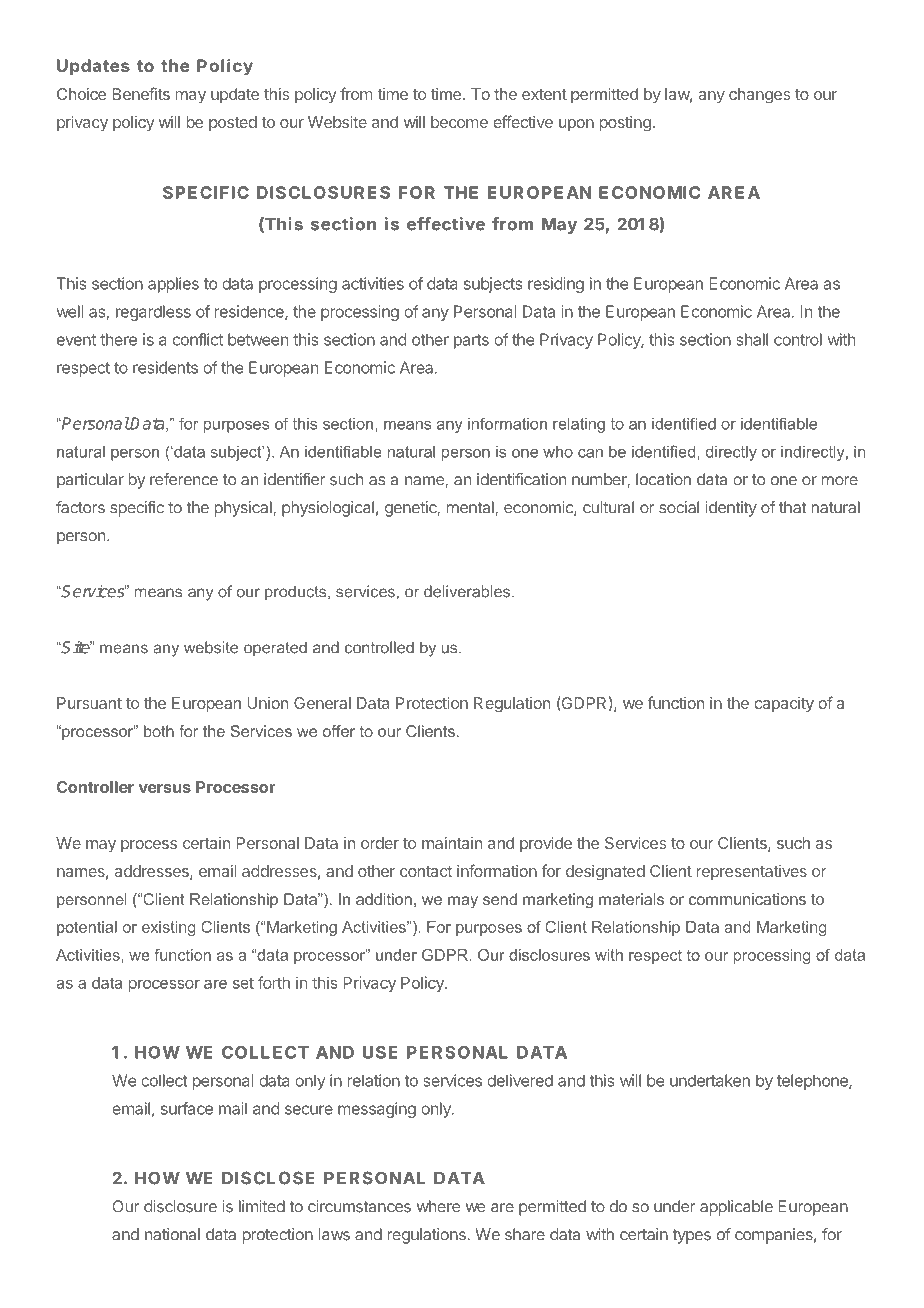 Image resolution: width=924 pixels, height=1308 pixels. Describe the element at coordinates (141, 93) in the screenshot. I see `Benefits` at that location.
